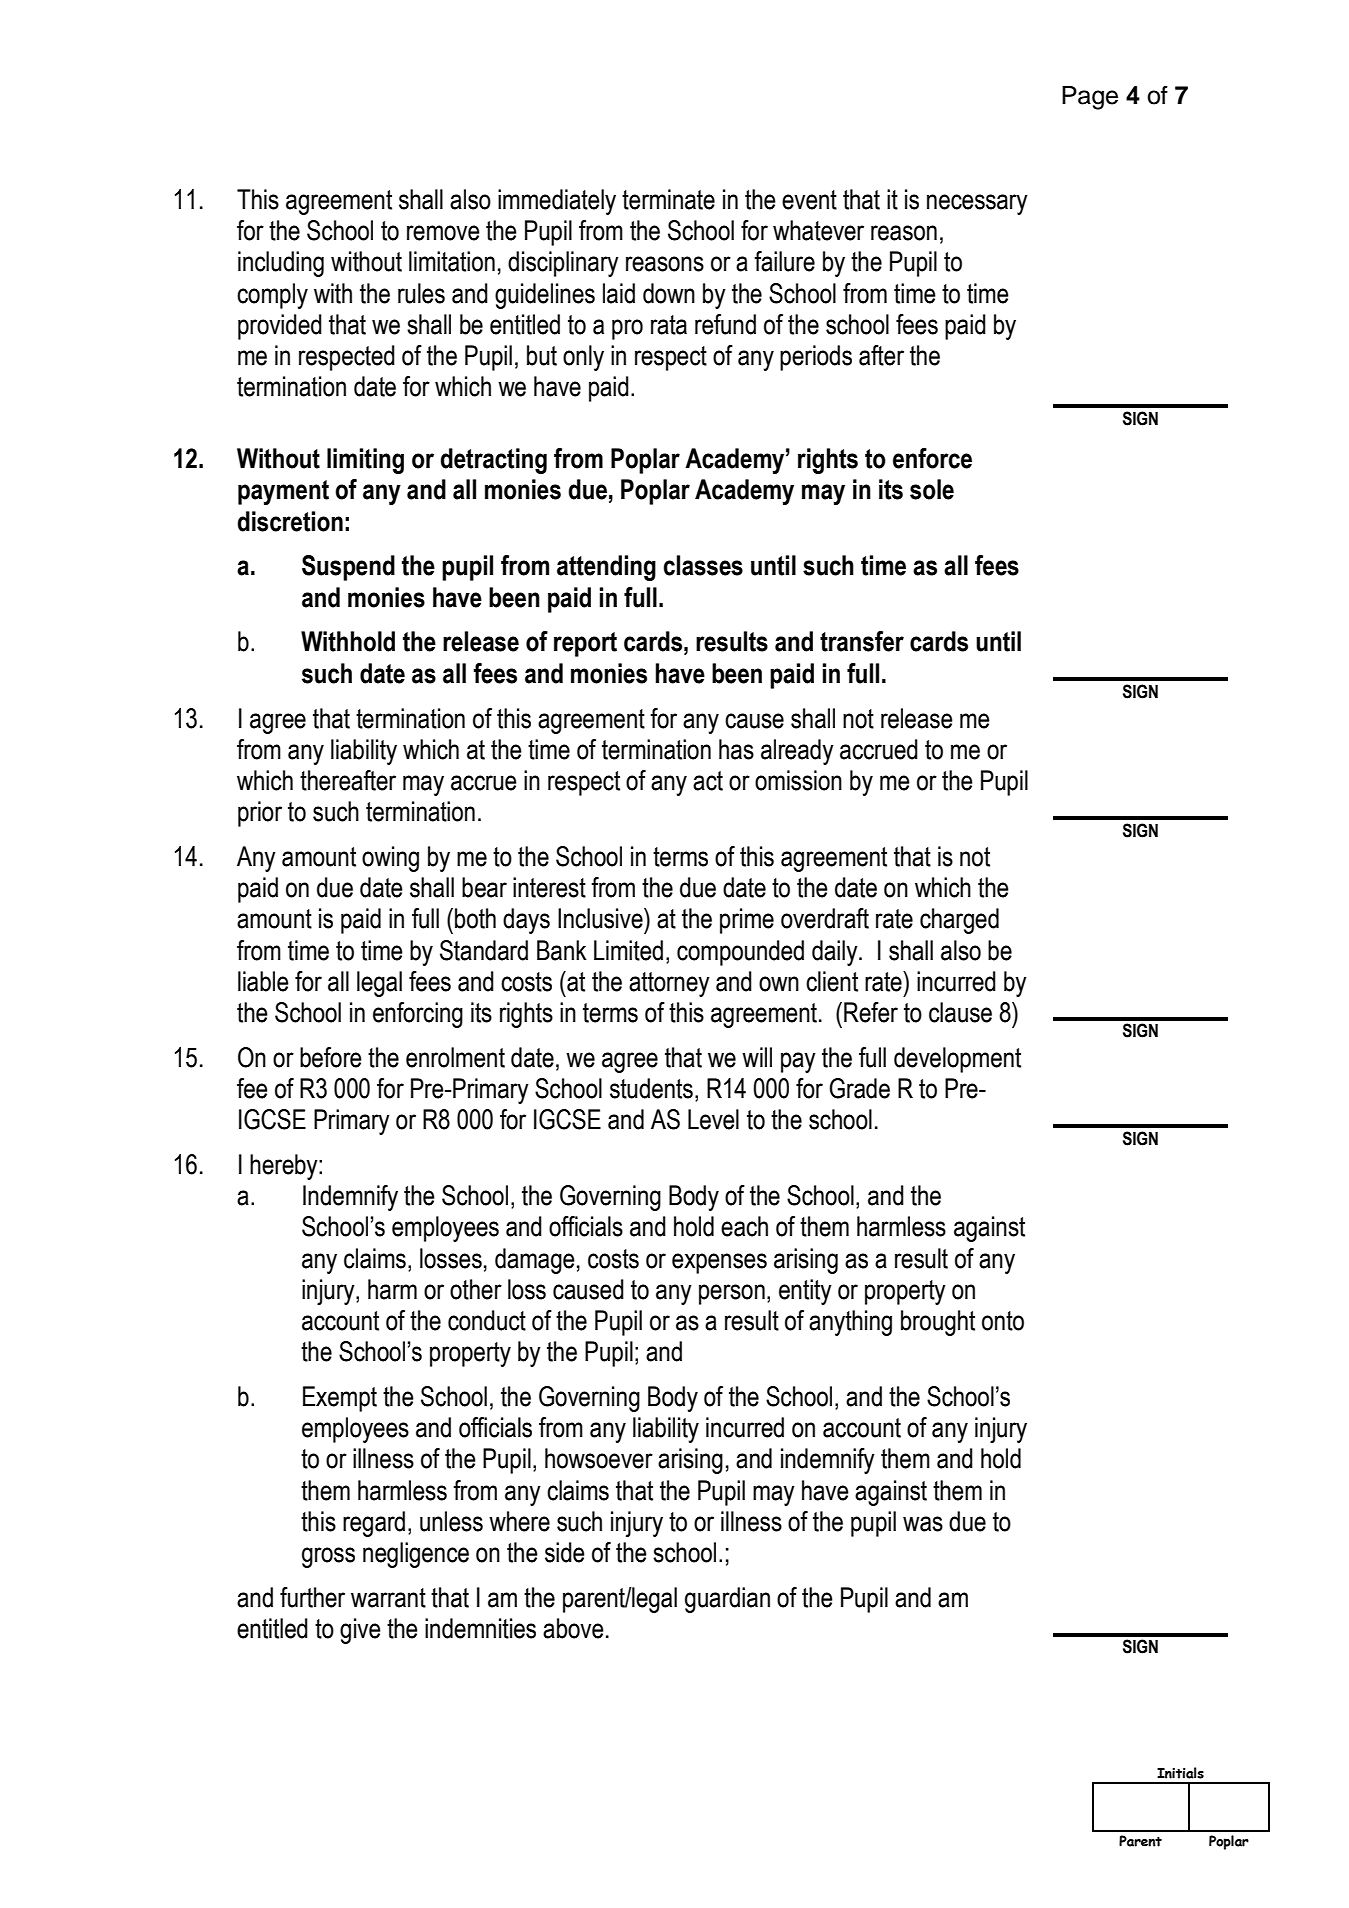 This screenshot has width=1349, height=1908. Describe the element at coordinates (443, 233) in the screenshot. I see `remove` at that location.
